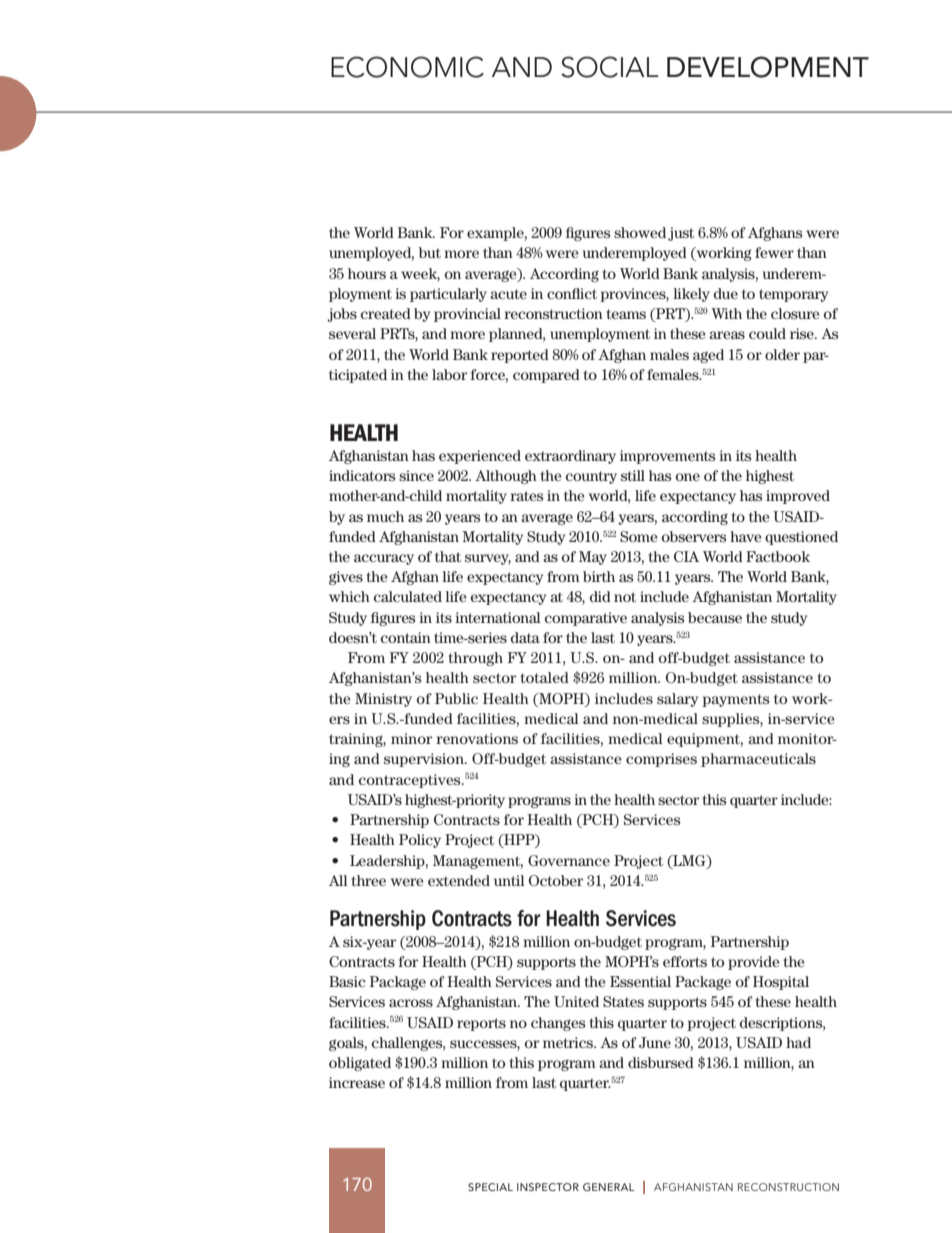 The height and width of the image is (1233, 952). Describe the element at coordinates (689, 860) in the image. I see `LMG` at that location.
